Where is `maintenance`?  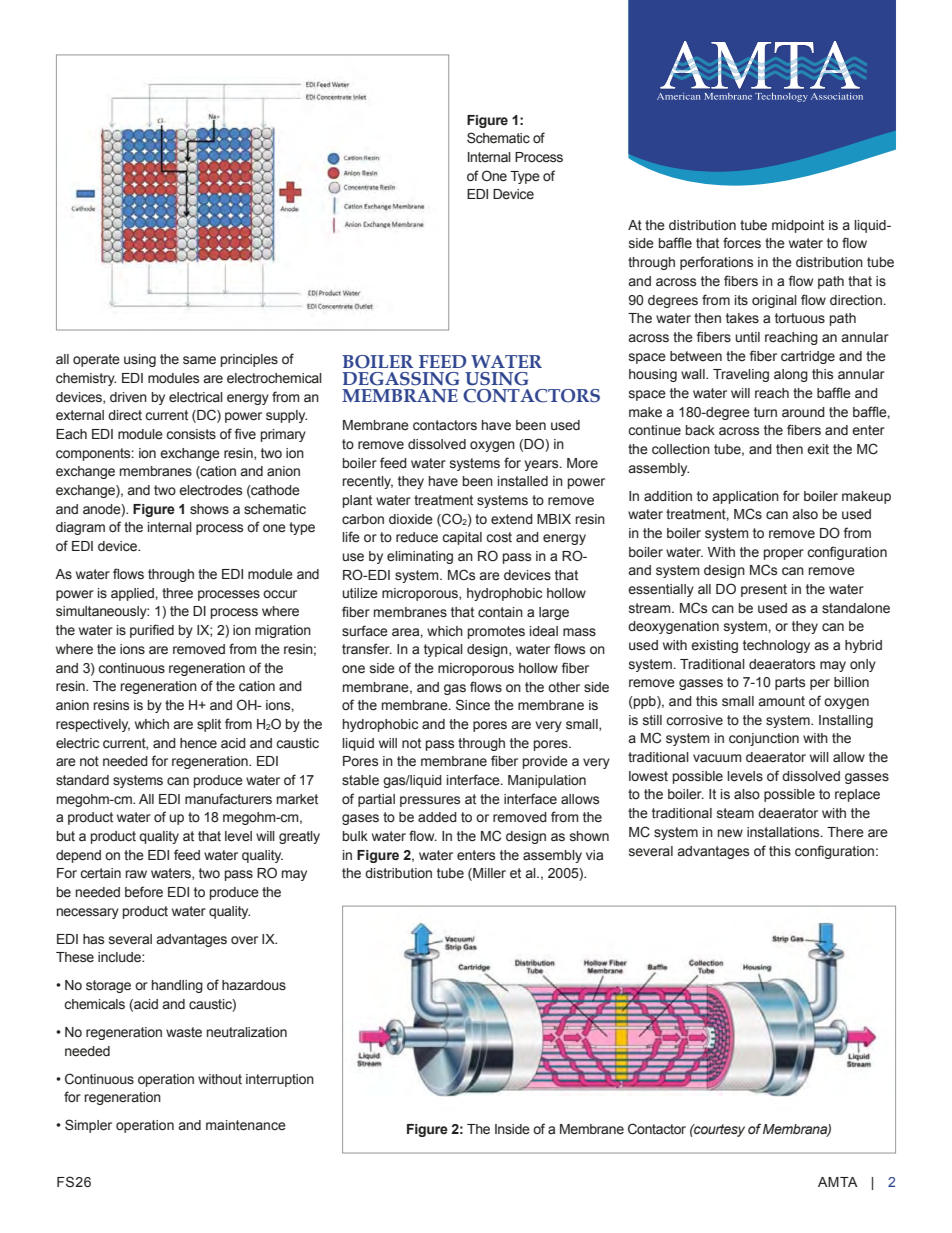
maintenance is located at coordinates (246, 1125).
